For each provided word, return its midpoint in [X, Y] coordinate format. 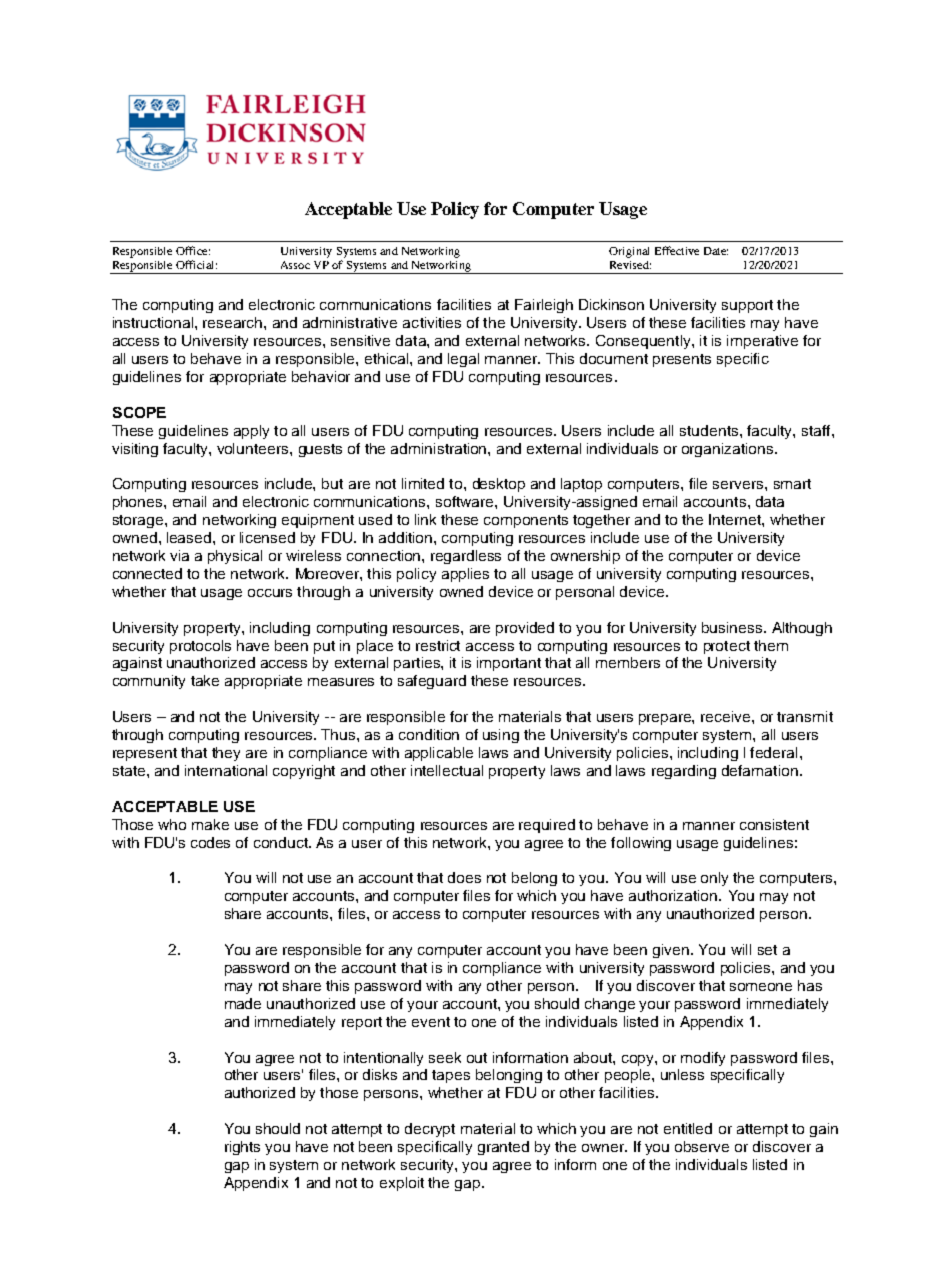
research [234, 322]
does [464, 877]
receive [727, 716]
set [767, 950]
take [205, 680]
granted [503, 1148]
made [243, 1003]
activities [432, 322]
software [466, 501]
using [501, 736]
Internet [736, 519]
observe [702, 1146]
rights [242, 1148]
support [747, 306]
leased [190, 537]
